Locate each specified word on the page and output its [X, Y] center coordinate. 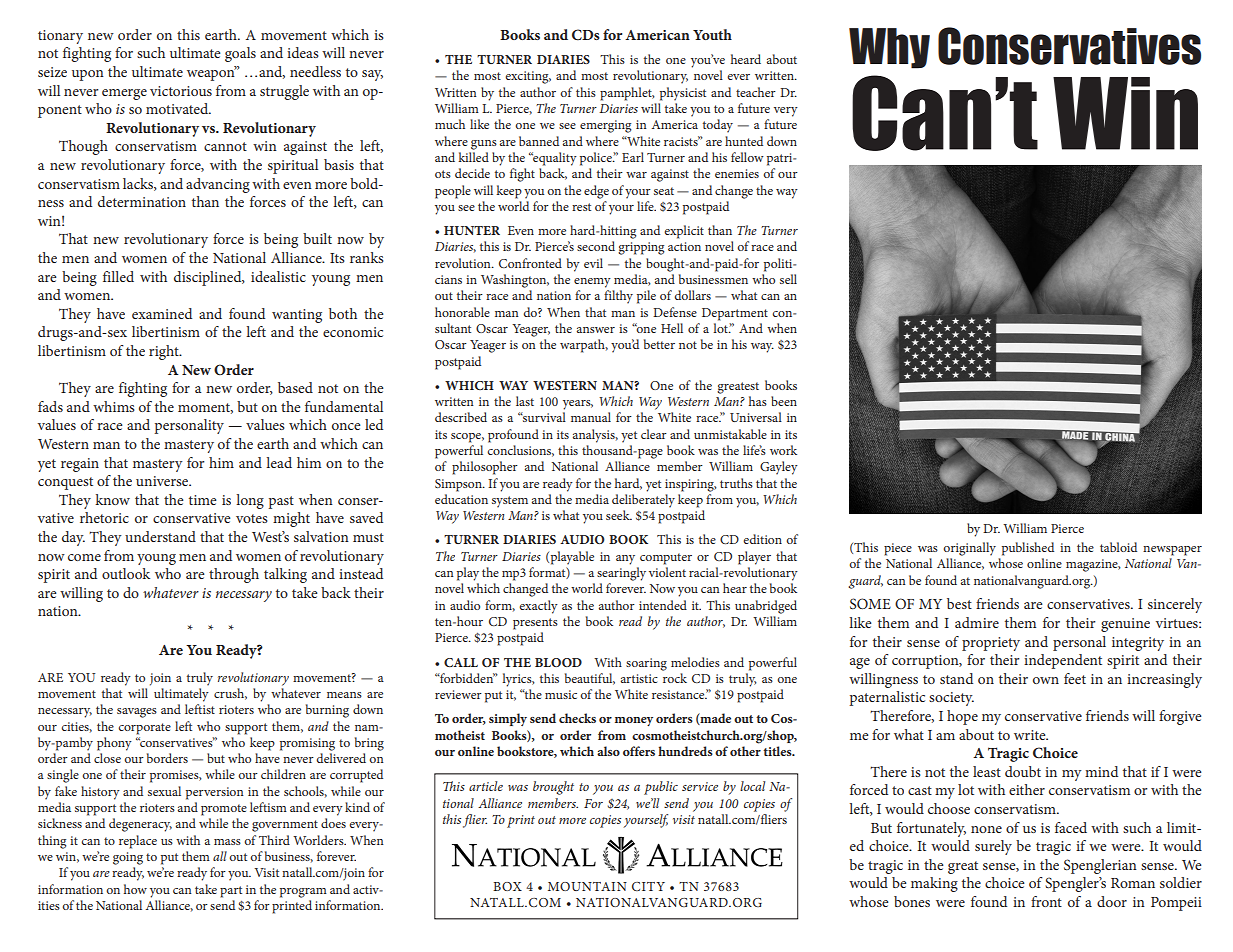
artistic [639, 678]
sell [788, 279]
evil [593, 263]
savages [137, 713]
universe [163, 481]
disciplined [209, 278]
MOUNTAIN [587, 886]
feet [1075, 678]
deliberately [643, 501]
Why [889, 48]
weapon [212, 74]
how [135, 889]
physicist [683, 94]
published [1028, 549]
